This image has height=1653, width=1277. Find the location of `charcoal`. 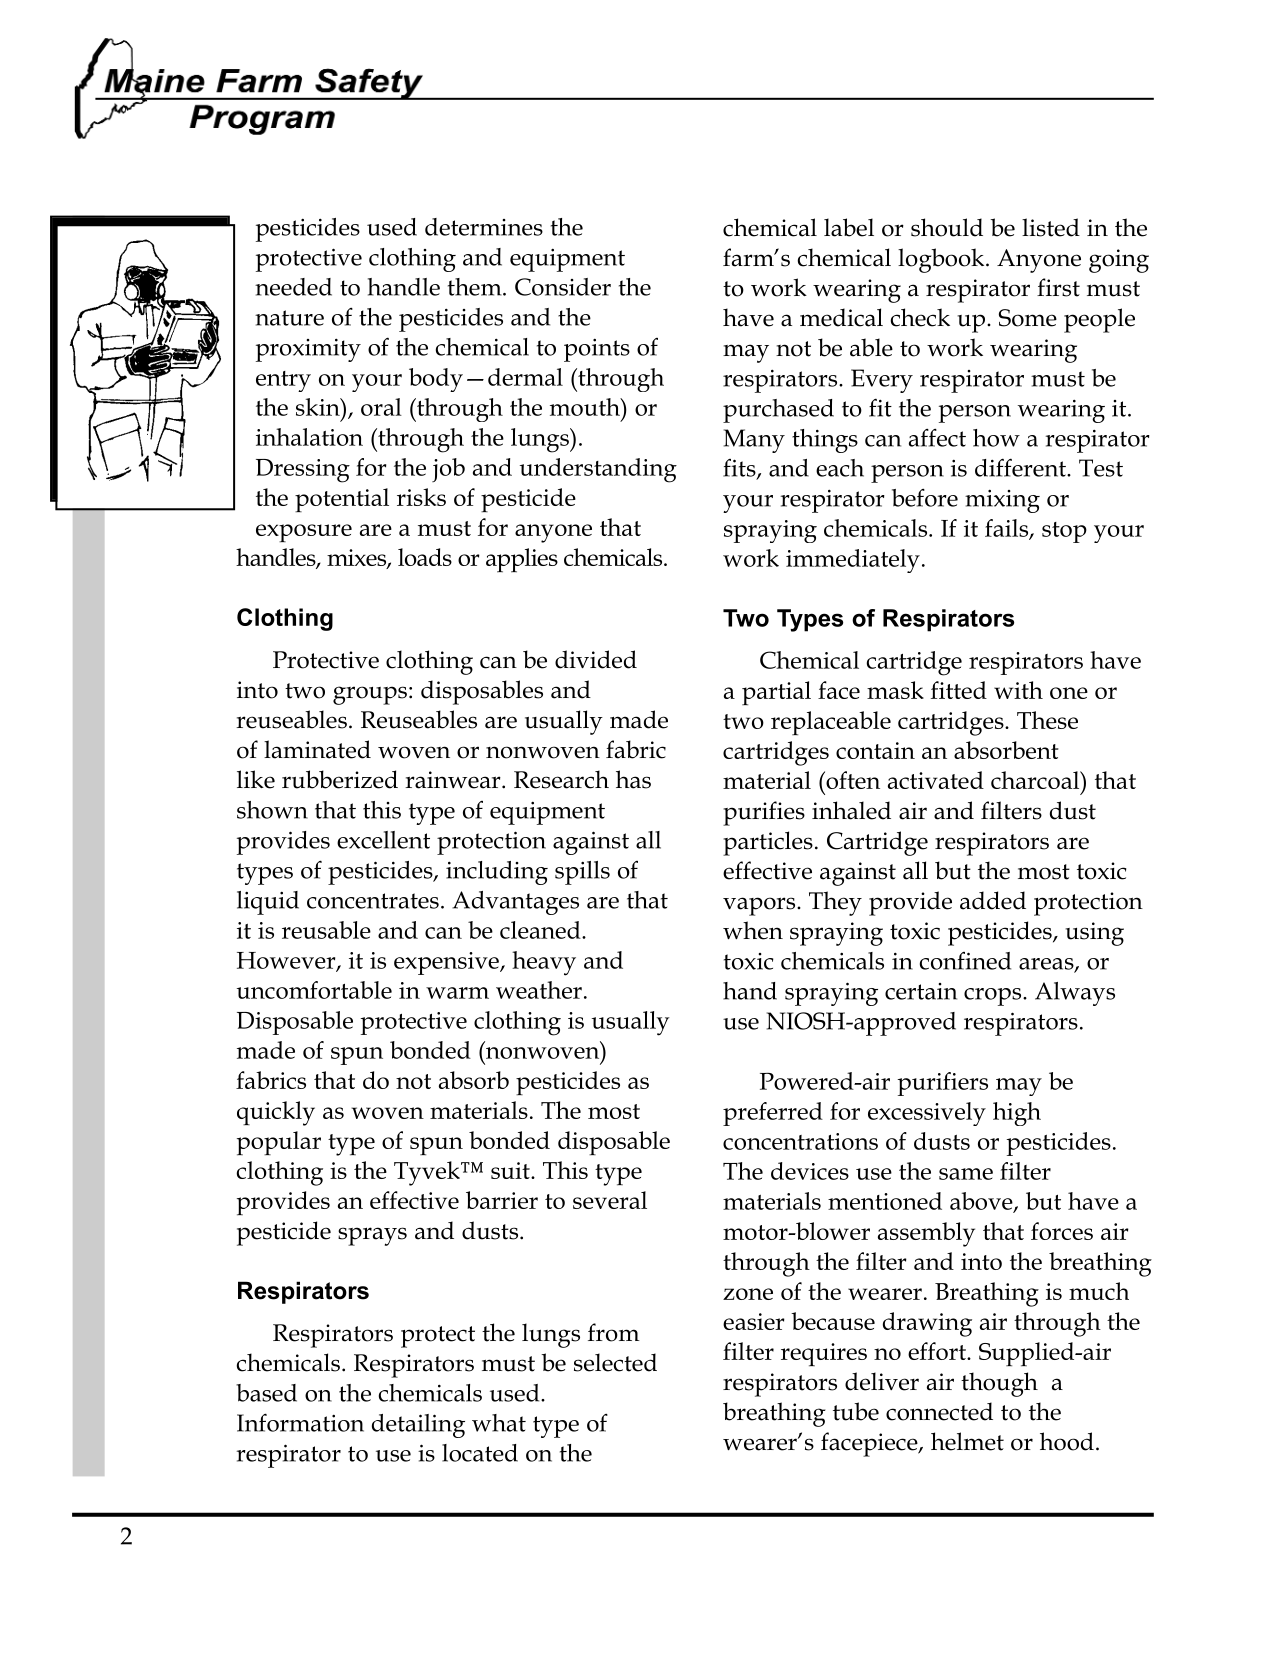

charcoal is located at coordinates (1036, 780).
